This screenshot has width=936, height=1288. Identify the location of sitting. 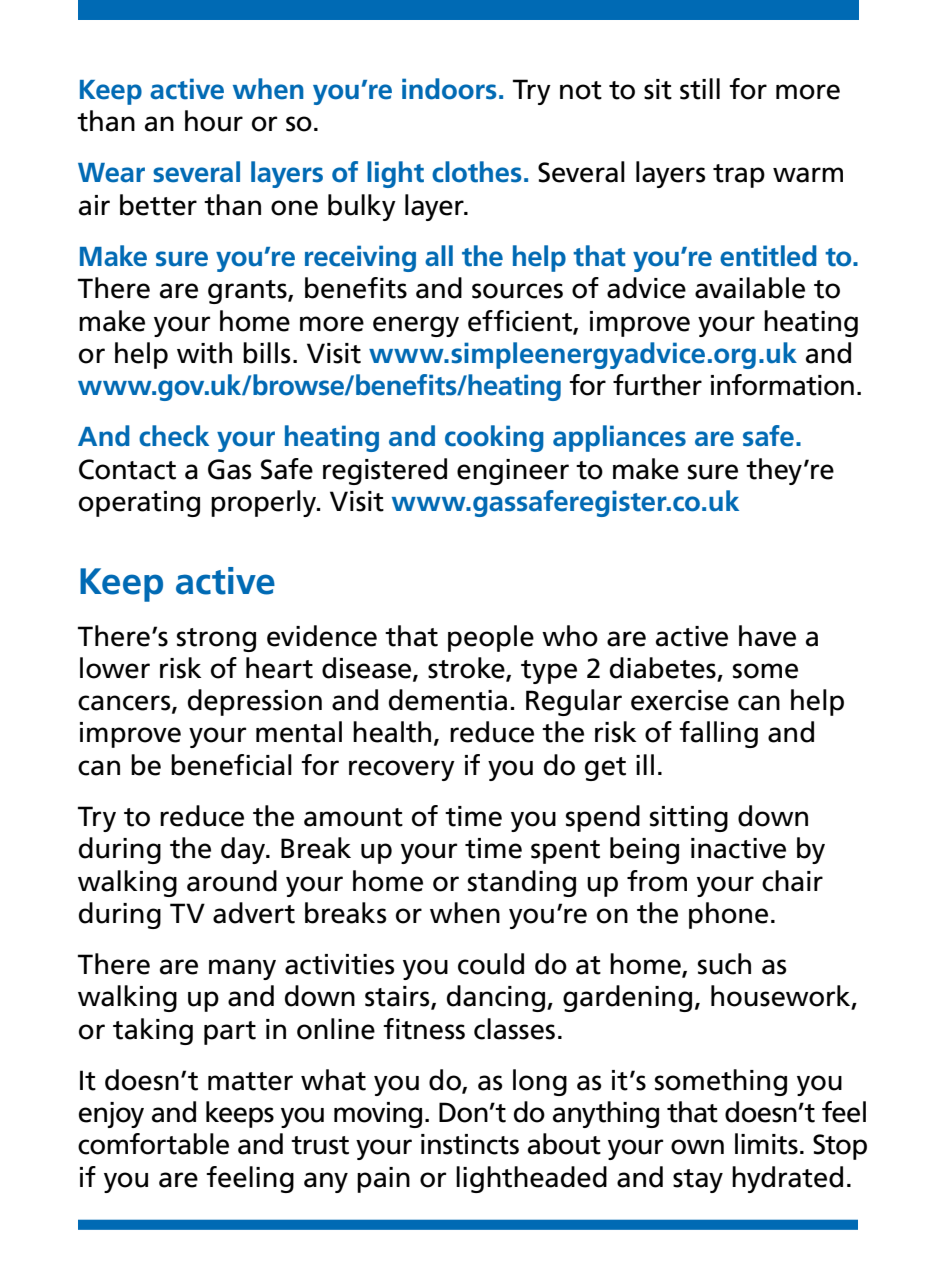
(689, 819).
